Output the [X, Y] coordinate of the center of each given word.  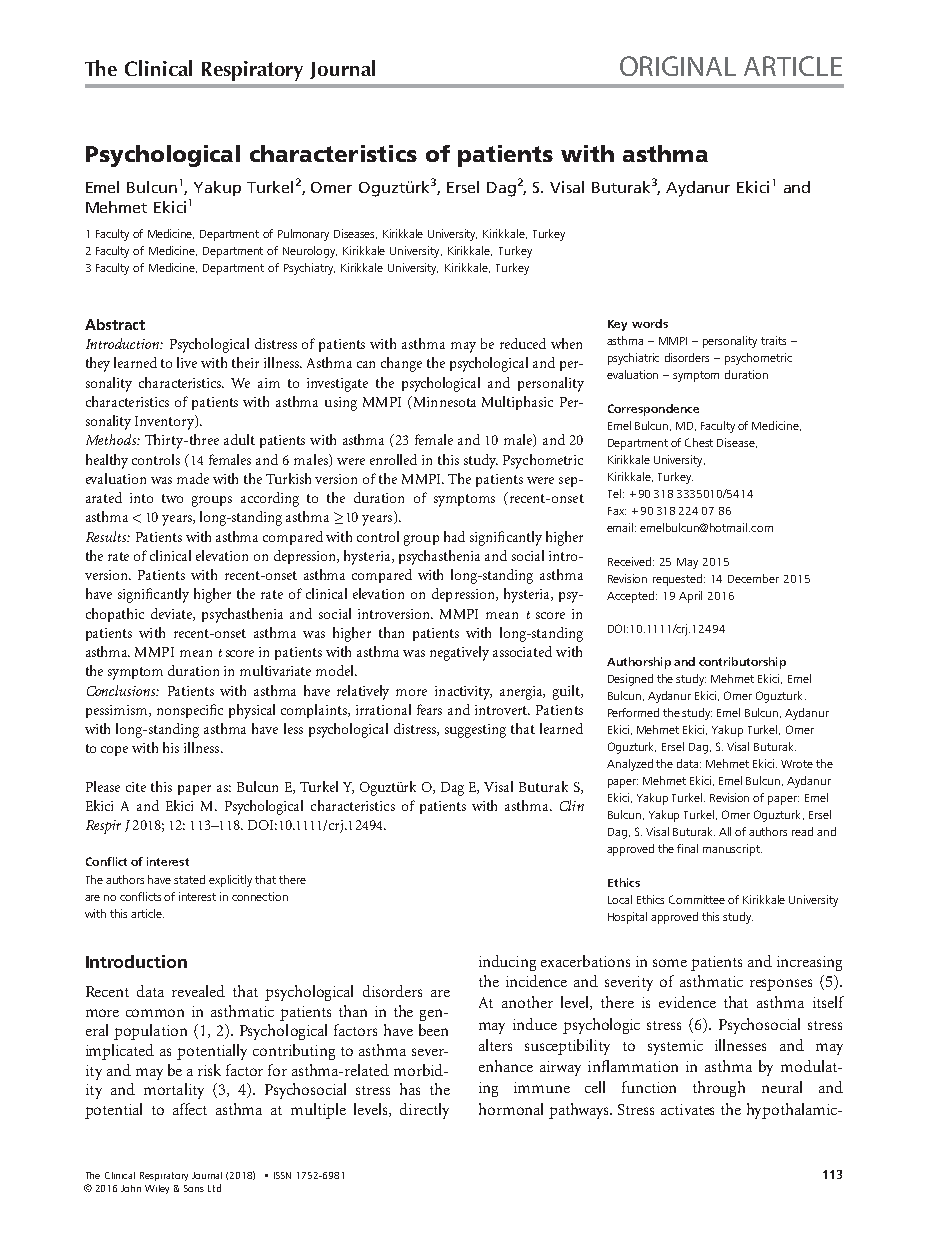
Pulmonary [303, 235]
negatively [459, 653]
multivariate [275, 670]
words [650, 323]
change [401, 364]
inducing [507, 963]
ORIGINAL [678, 66]
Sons [194, 1188]
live [187, 362]
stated [189, 879]
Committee [697, 899]
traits [773, 340]
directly [424, 1111]
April [690, 597]
